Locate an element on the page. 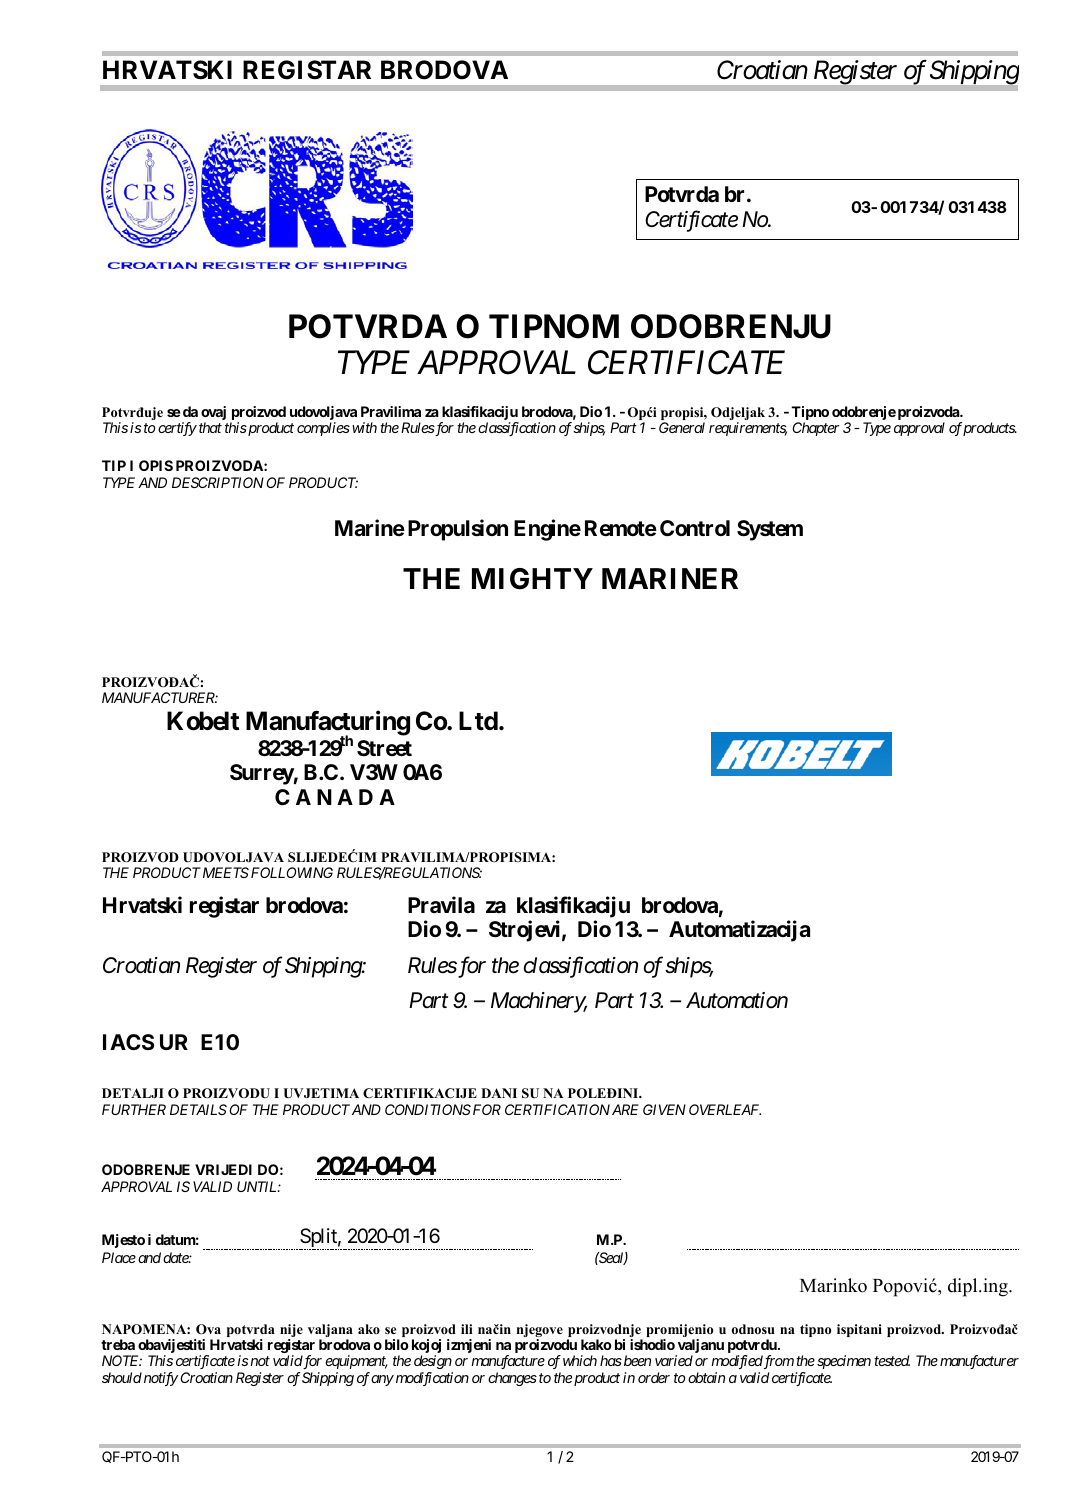 The width and height of the image is (1069, 1512). notify is located at coordinates (161, 1379).
